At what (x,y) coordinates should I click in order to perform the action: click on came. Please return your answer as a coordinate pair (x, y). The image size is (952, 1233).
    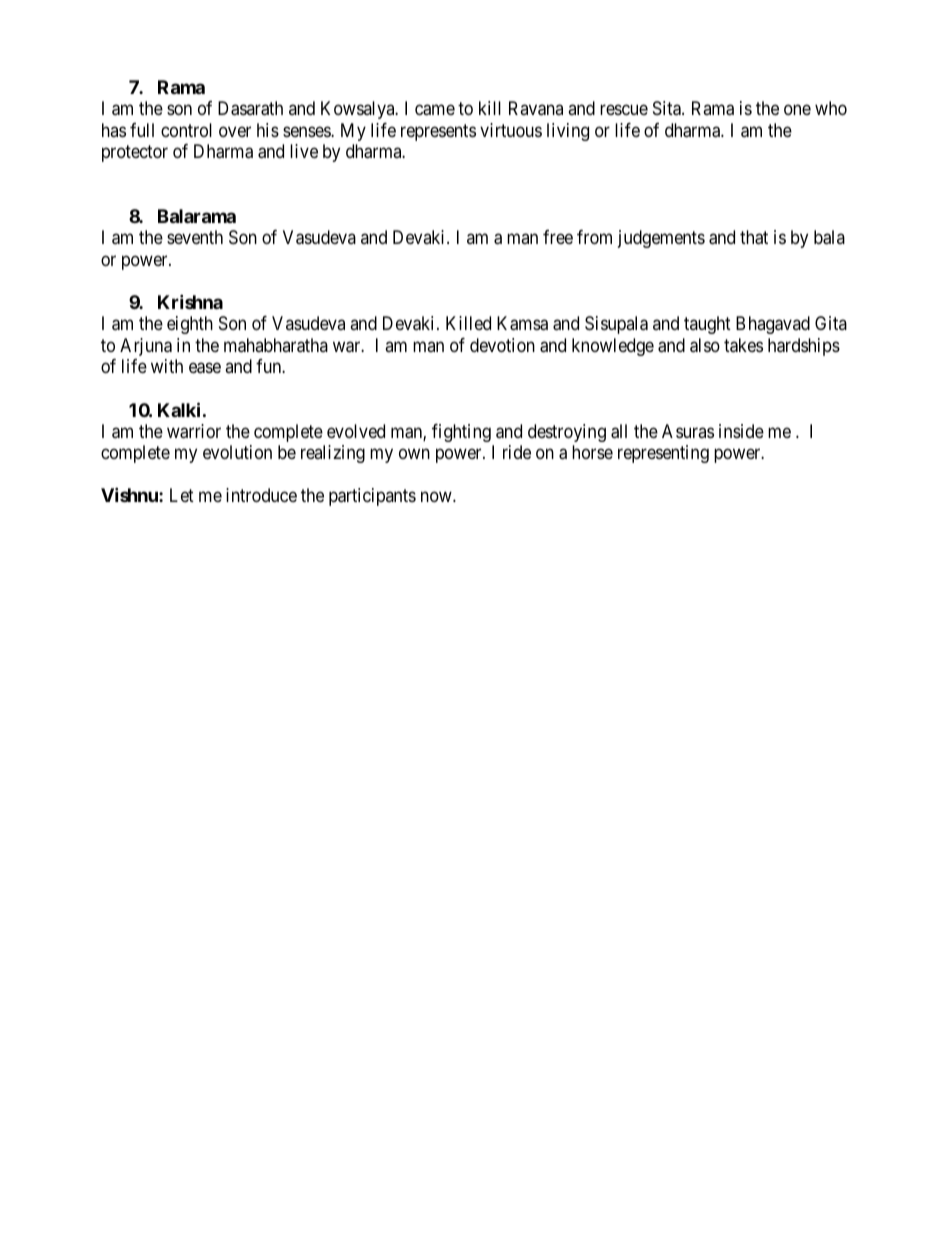
    Looking at the image, I should click on (435, 110).
